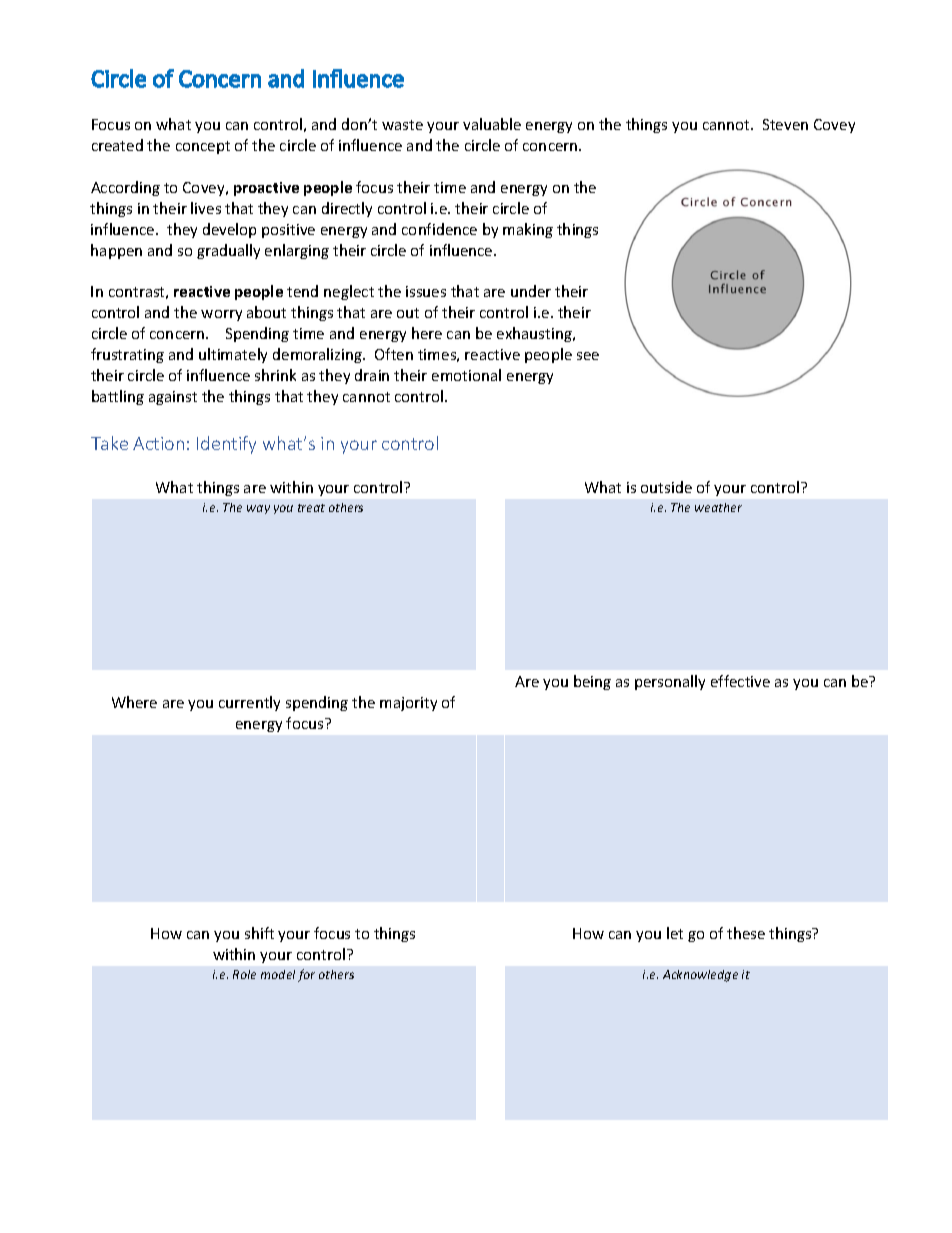 This screenshot has width=952, height=1233. Describe the element at coordinates (675, 933) in the screenshot. I see `let` at that location.
